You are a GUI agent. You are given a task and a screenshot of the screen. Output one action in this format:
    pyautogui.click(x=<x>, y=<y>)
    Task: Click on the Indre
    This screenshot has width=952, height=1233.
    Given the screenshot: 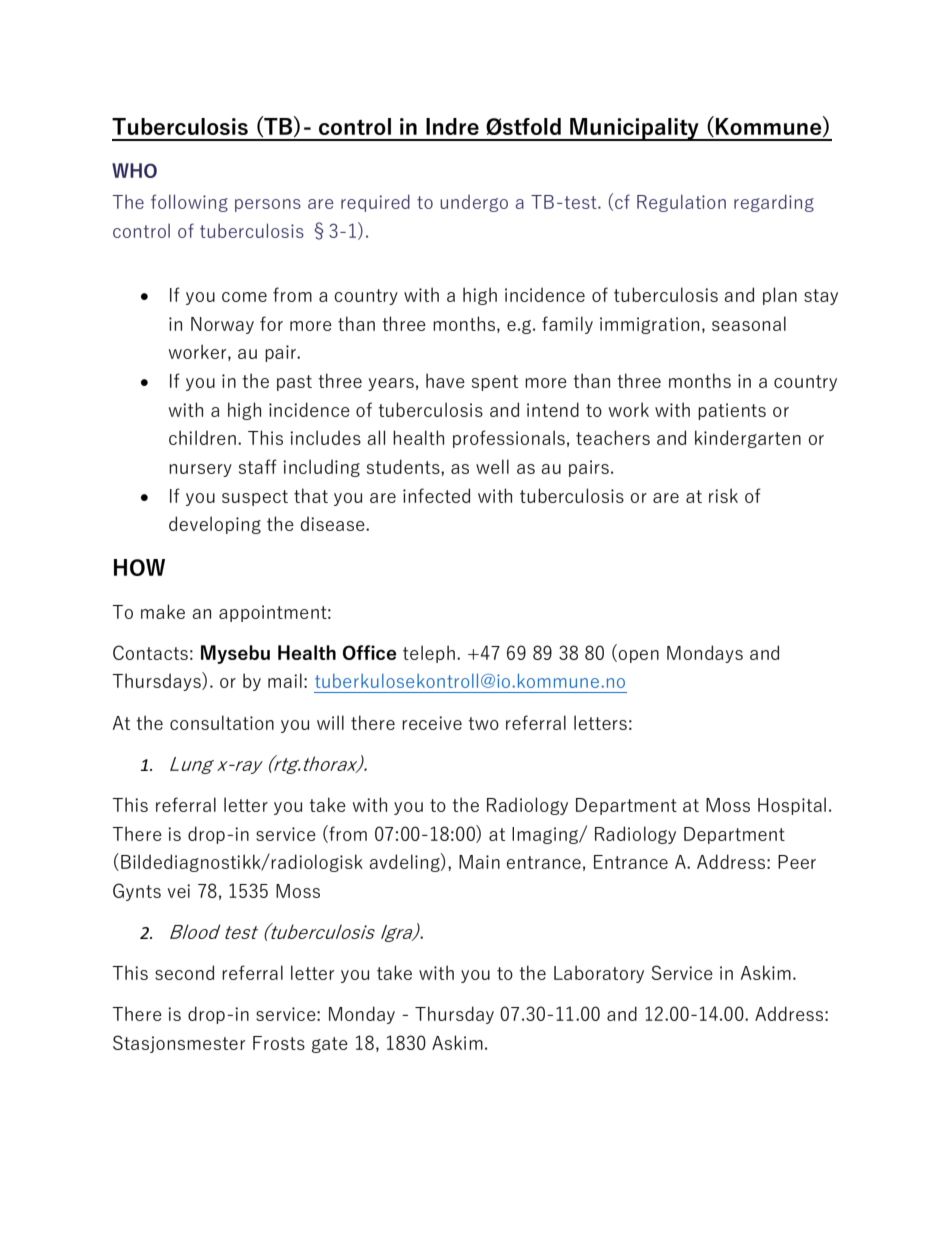 What is the action you would take?
    pyautogui.click(x=452, y=126)
